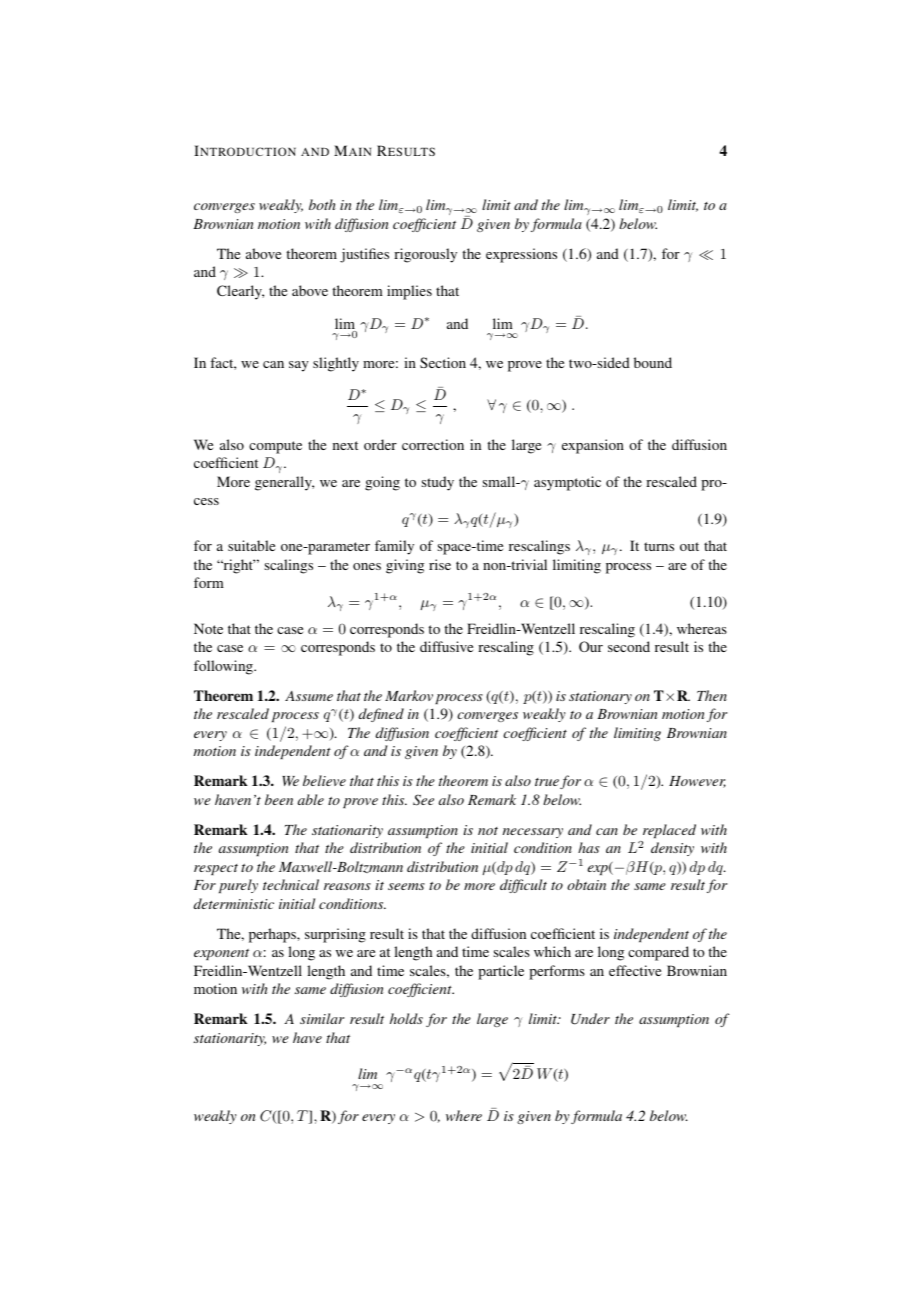 The width and height of the screenshot is (924, 1308). I want to click on second, so click(629, 646).
